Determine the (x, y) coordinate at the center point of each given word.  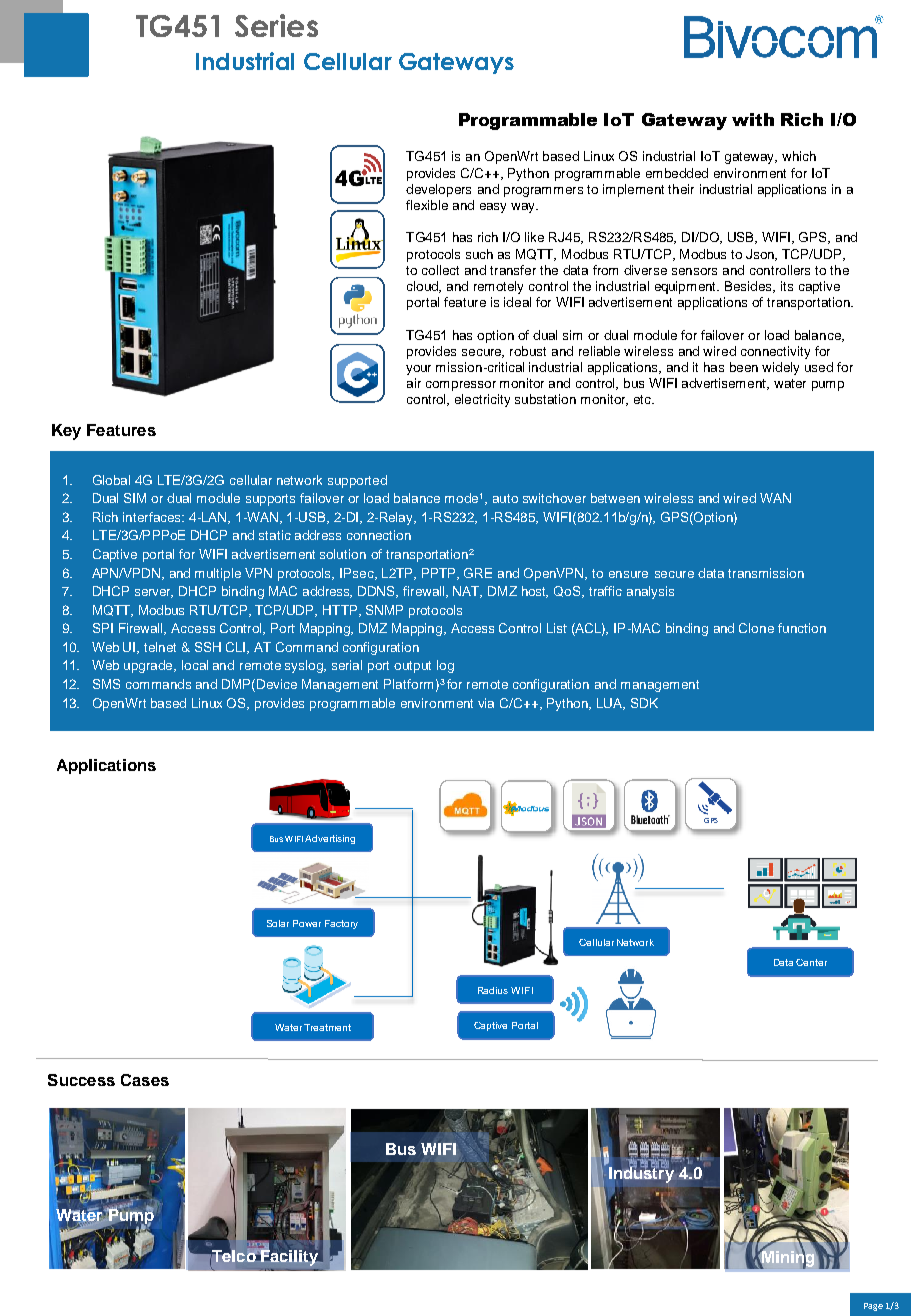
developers (438, 190)
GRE (478, 573)
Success (81, 1080)
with (753, 119)
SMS (106, 684)
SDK (644, 703)
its (787, 286)
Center (811, 962)
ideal (517, 302)
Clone (756, 628)
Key (66, 432)
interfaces (153, 517)
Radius (493, 990)
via (486, 703)
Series (276, 25)
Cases (145, 1080)
